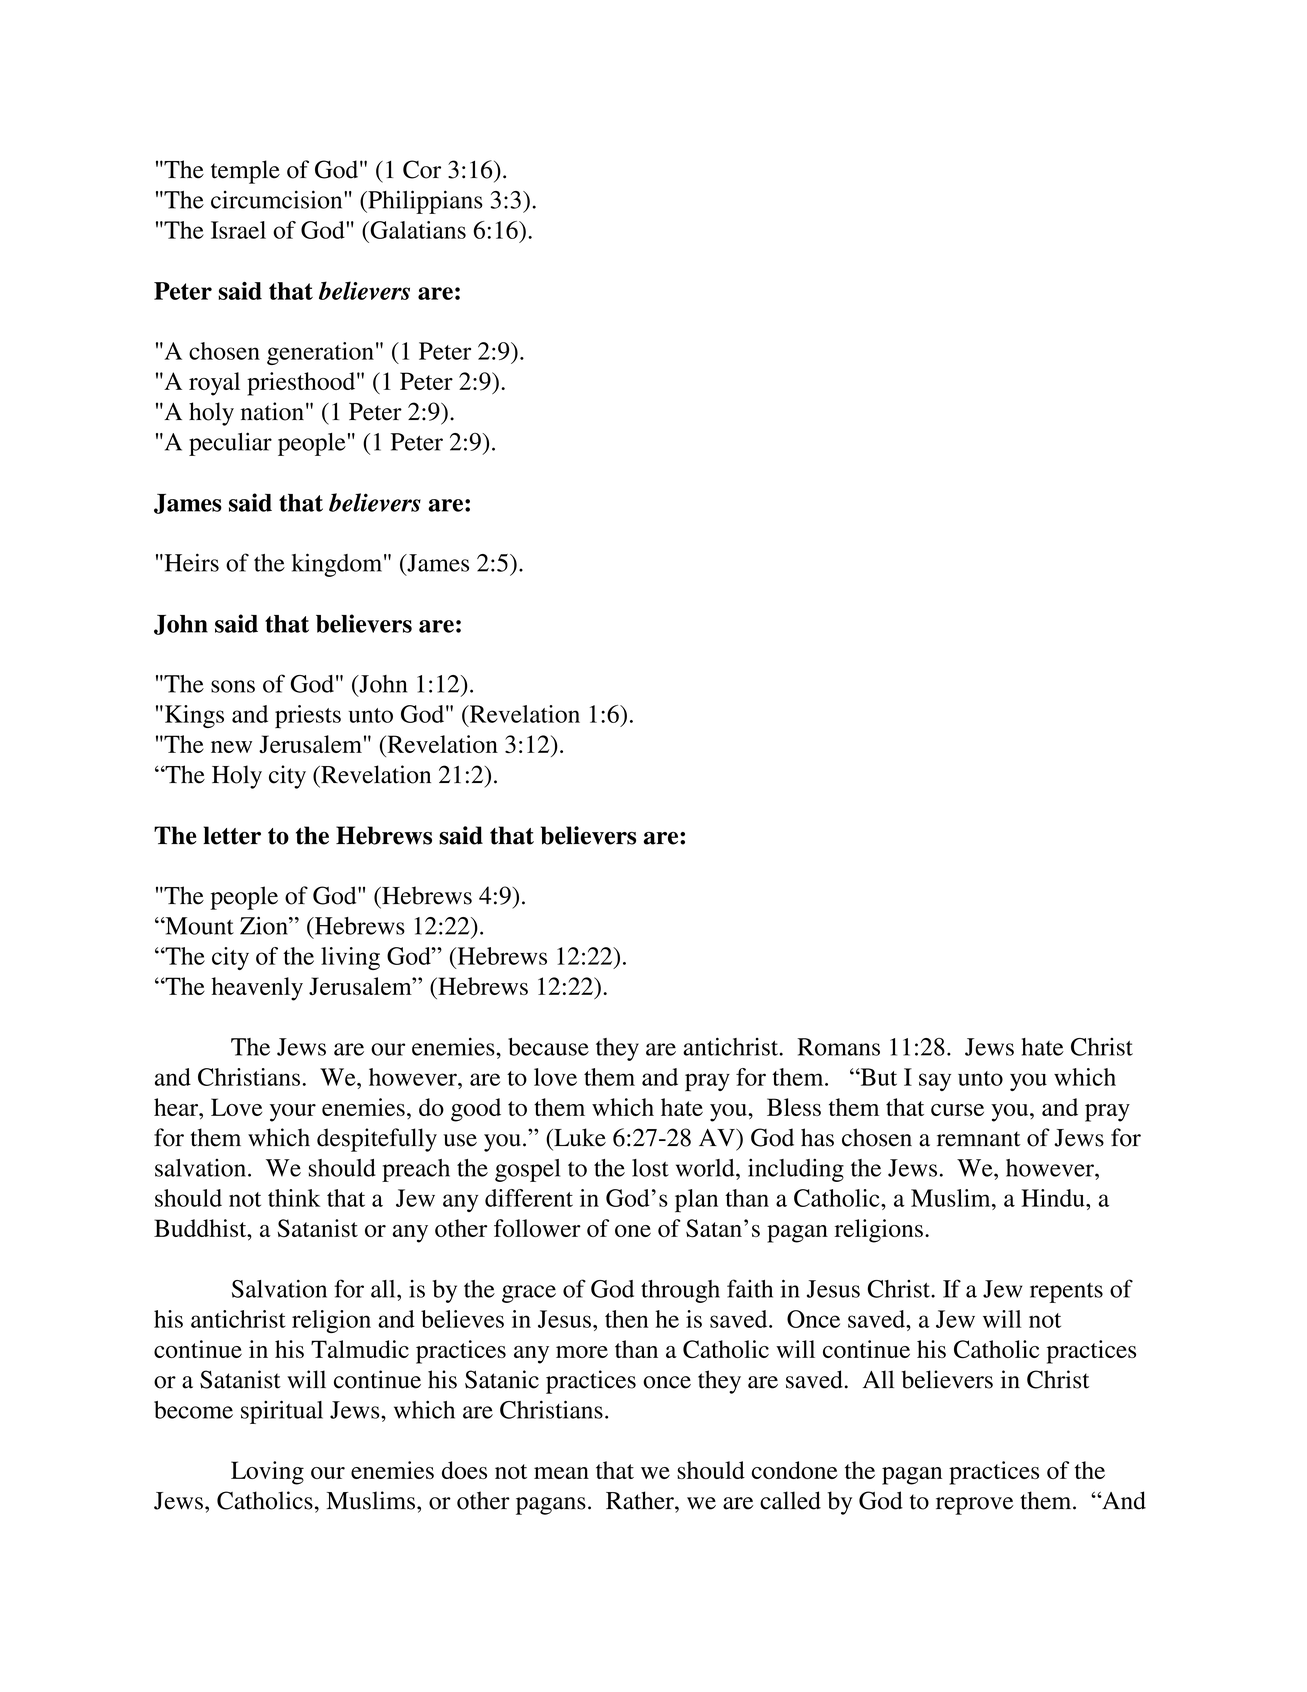  What do you see at coordinates (293, 1113) in the page?
I see `your` at bounding box center [293, 1113].
